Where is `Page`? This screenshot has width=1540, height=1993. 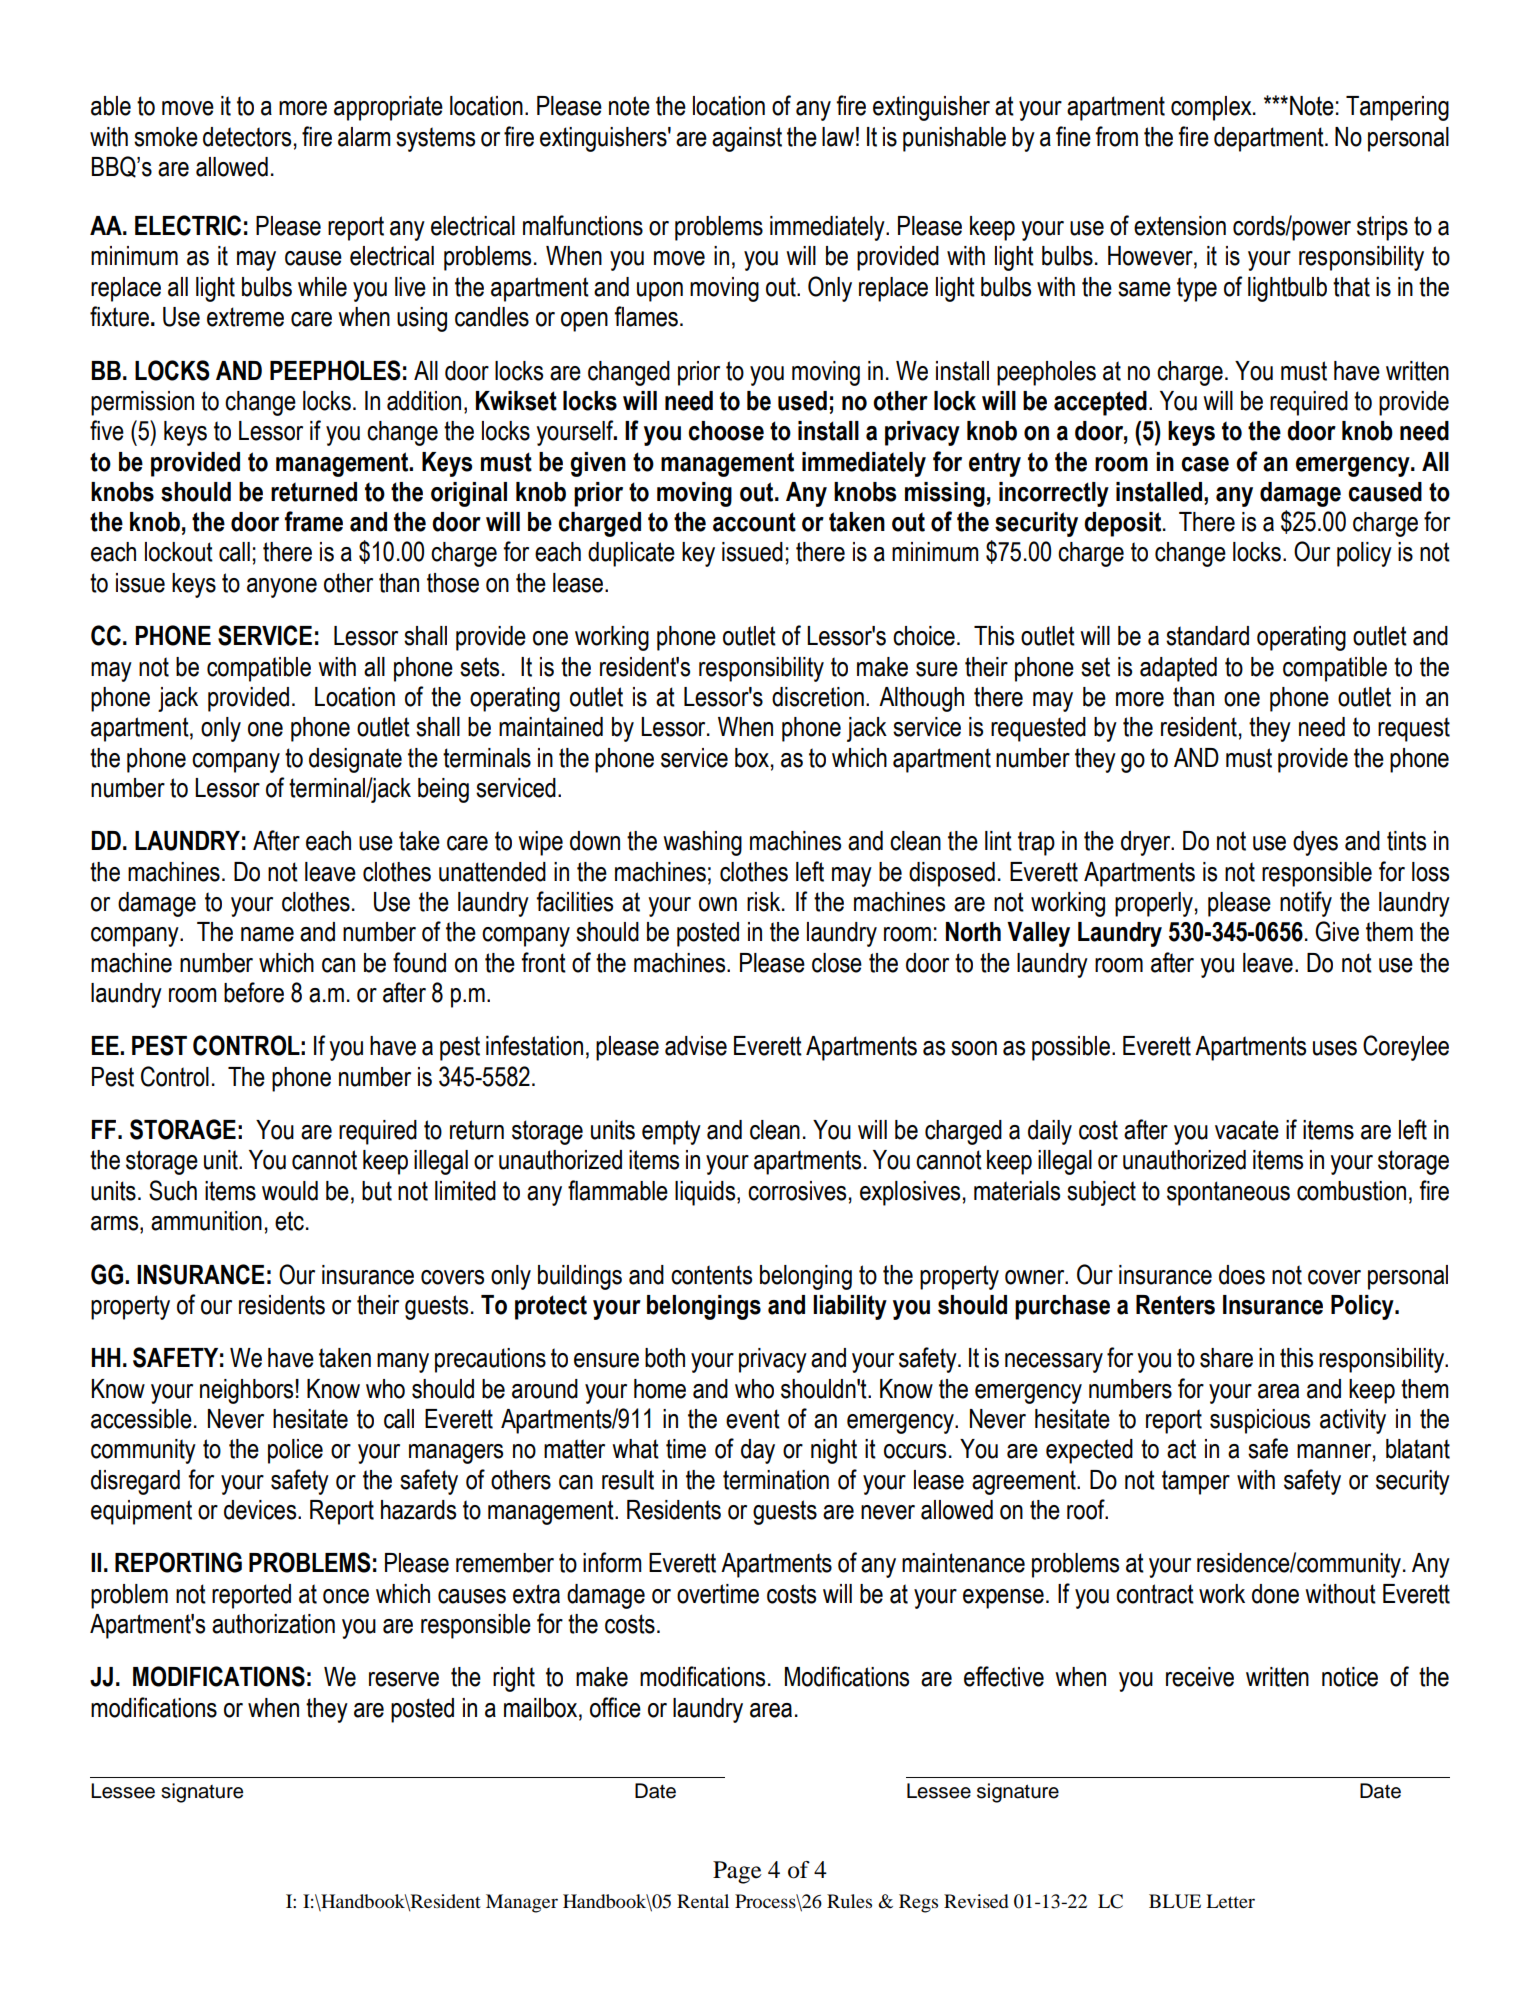 Page is located at coordinates (737, 1872).
